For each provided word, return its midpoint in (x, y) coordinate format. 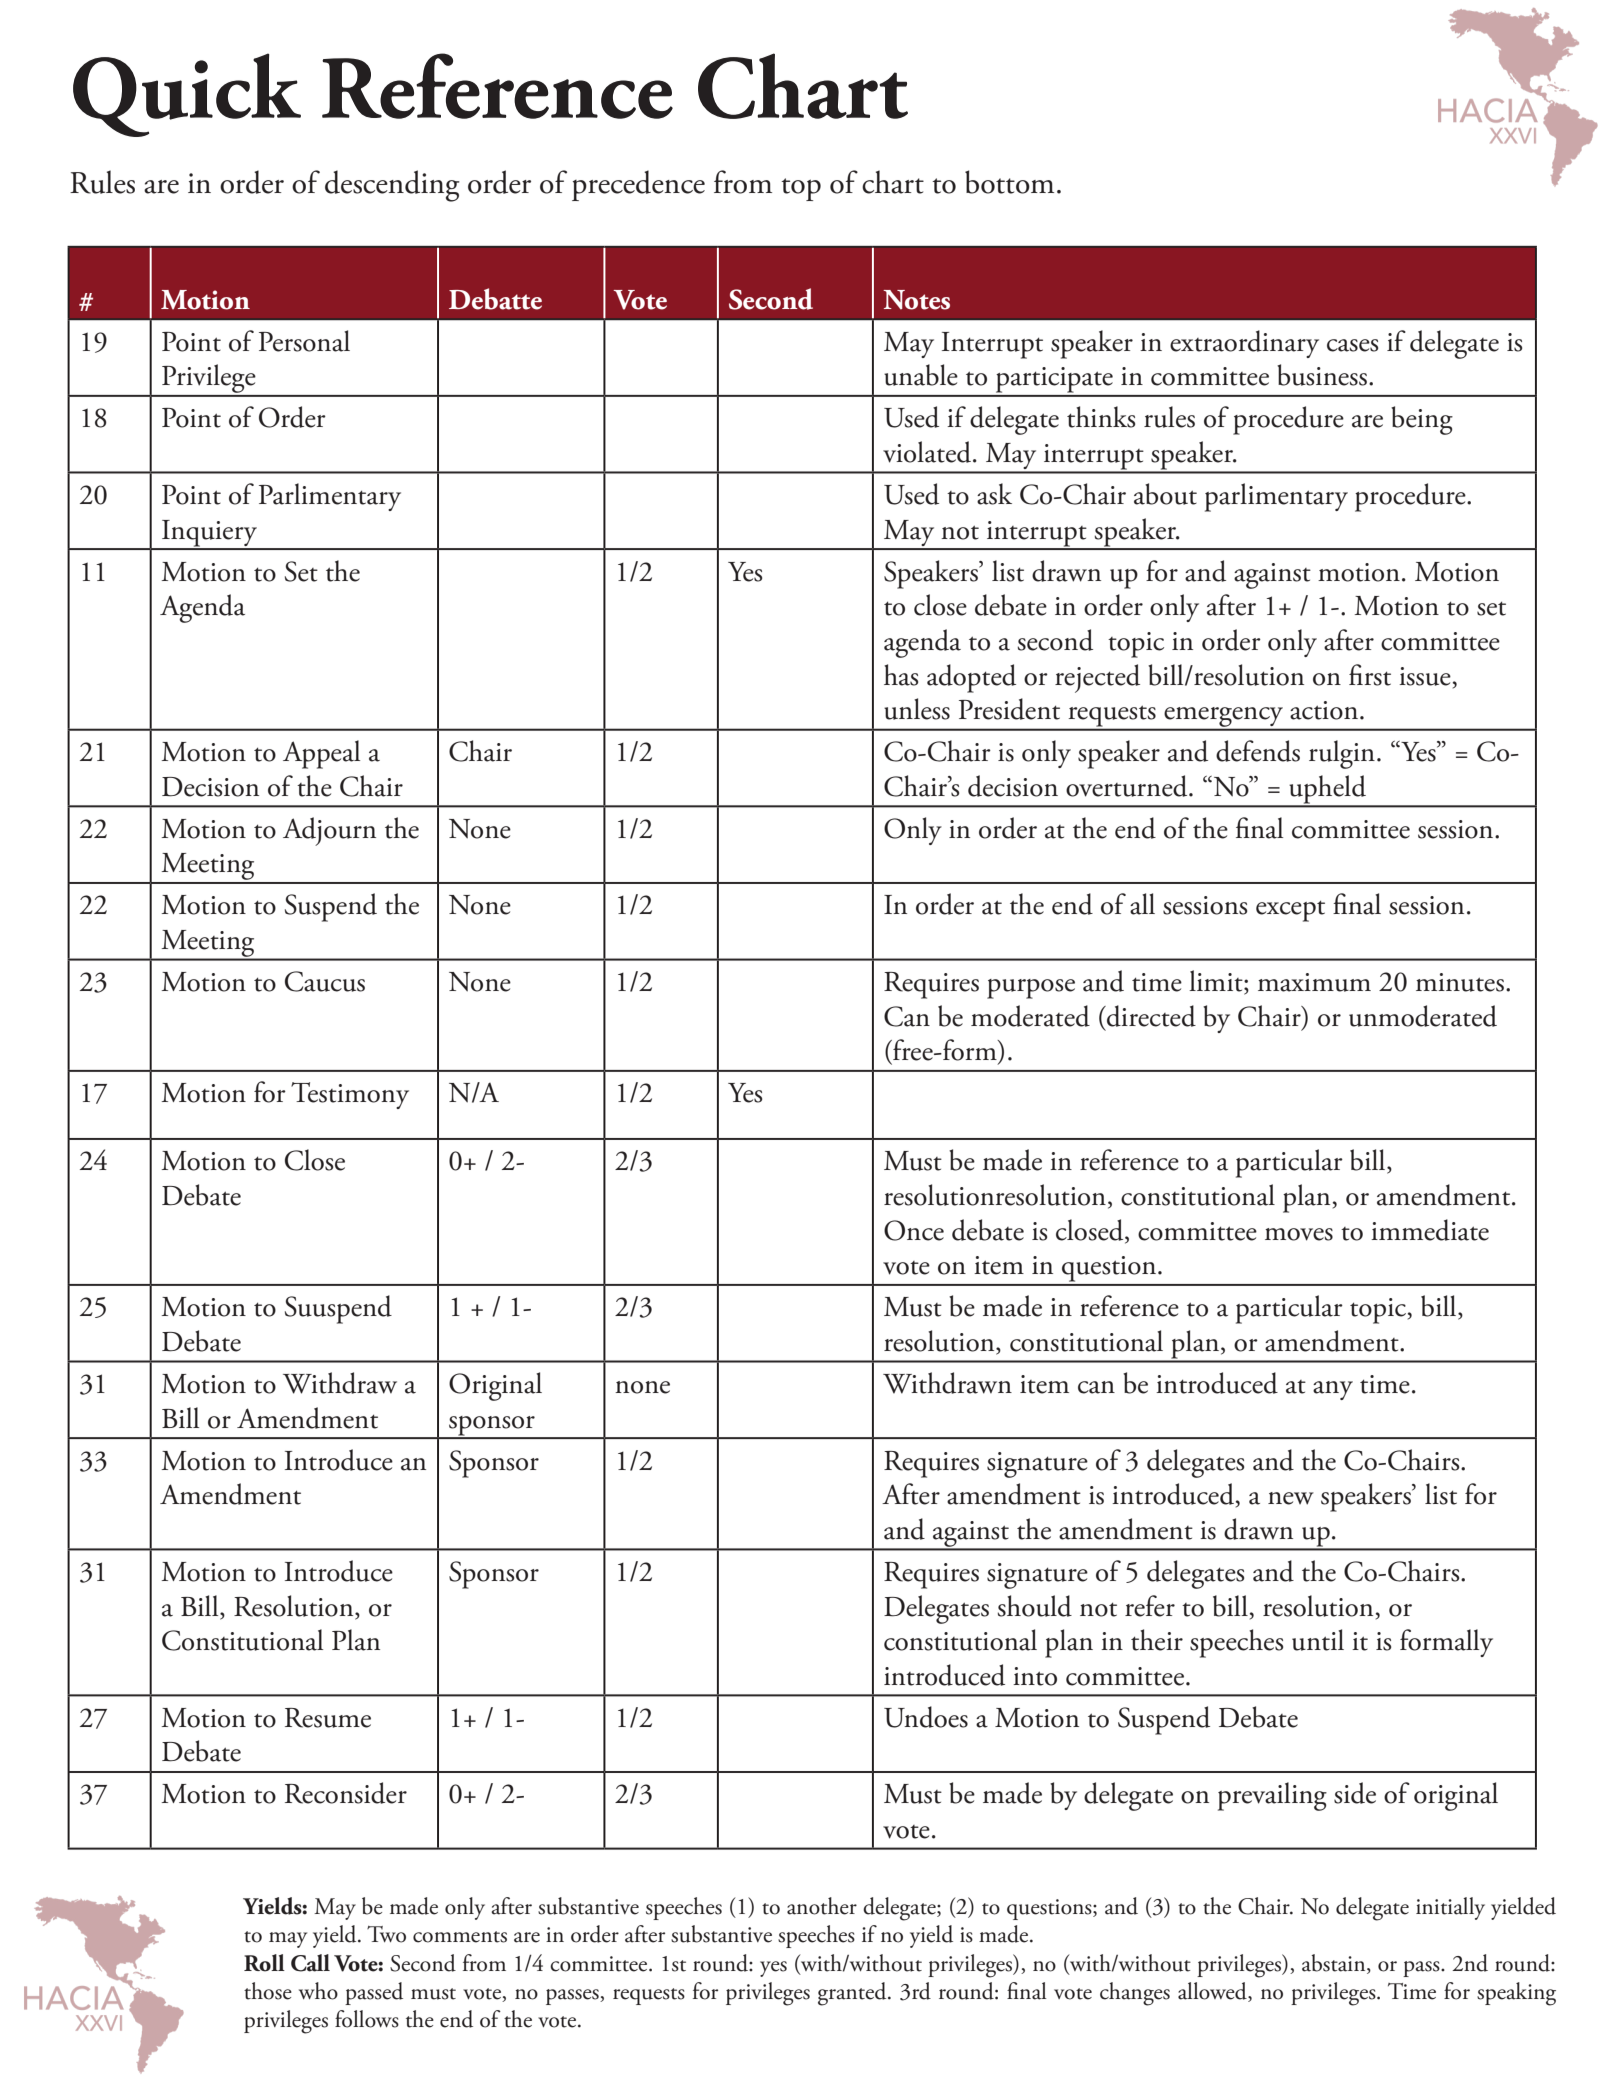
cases (1352, 345)
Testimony (350, 1095)
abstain (1335, 1963)
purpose (1031, 989)
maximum (1314, 982)
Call (310, 1963)
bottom (1009, 182)
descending (392, 186)
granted (853, 1994)
